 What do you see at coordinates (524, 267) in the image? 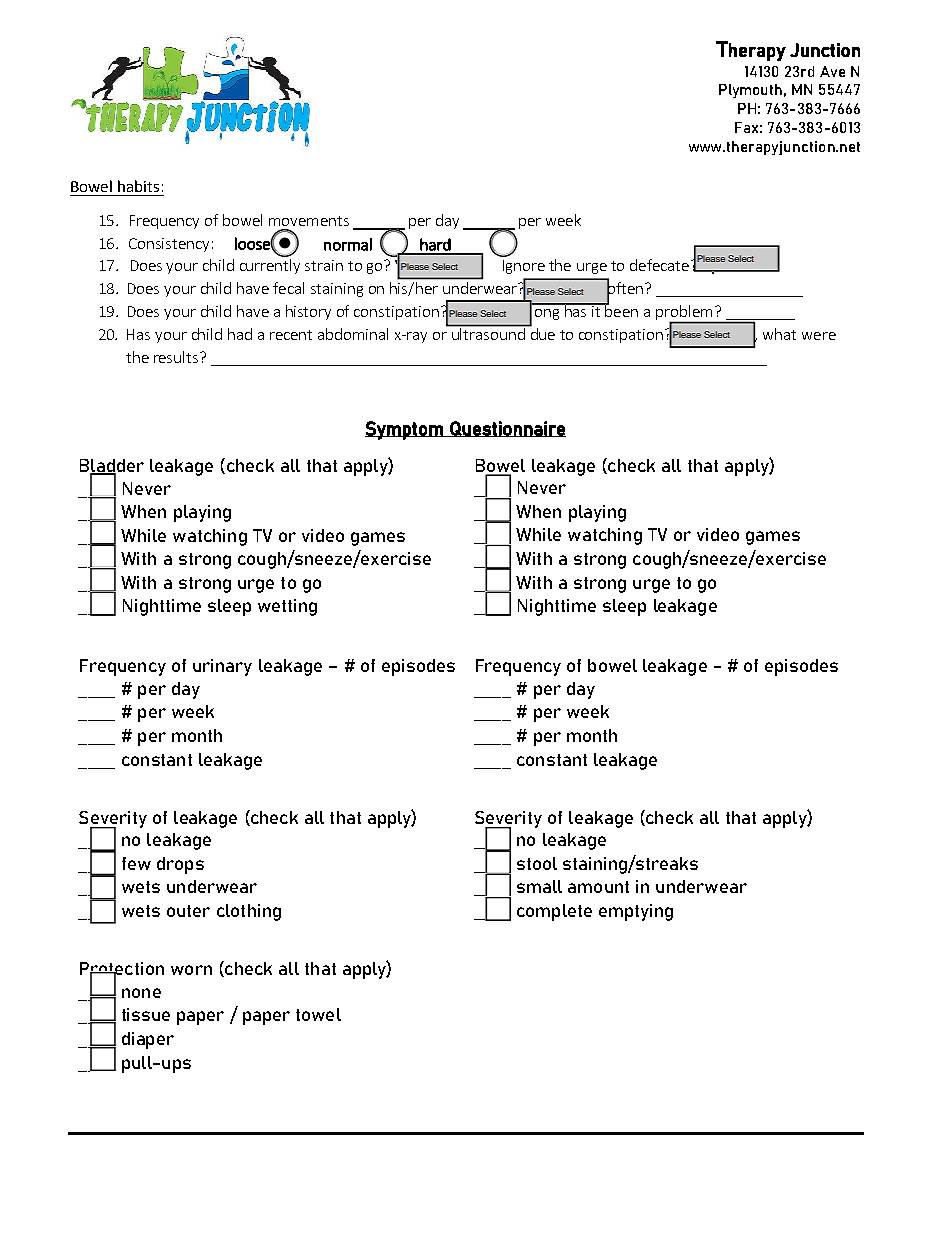
I see `Ignore` at bounding box center [524, 267].
